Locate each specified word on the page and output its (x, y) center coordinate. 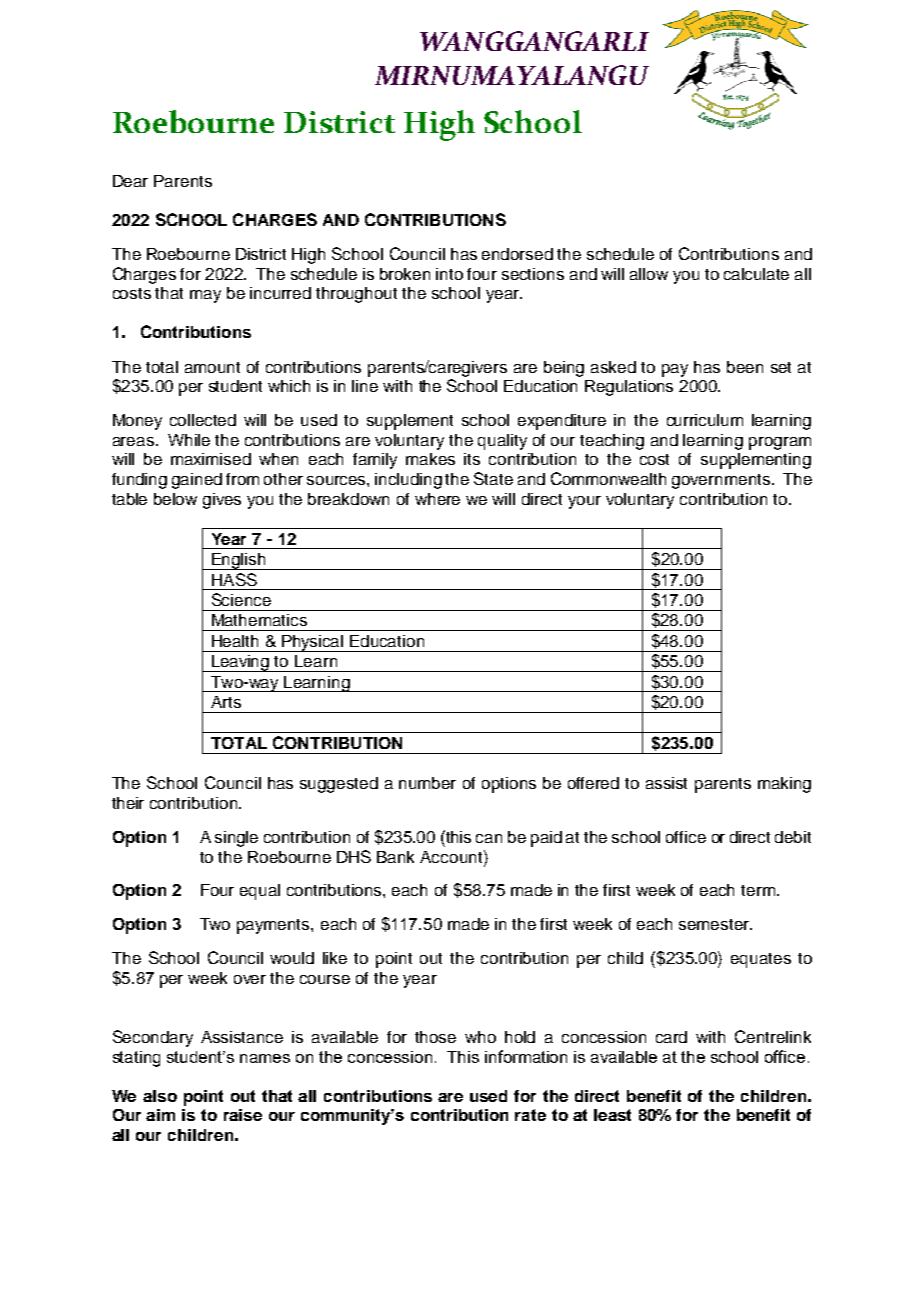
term (758, 890)
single (236, 839)
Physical (313, 643)
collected (203, 420)
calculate (756, 274)
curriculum (705, 420)
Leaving (241, 663)
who (480, 1037)
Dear (130, 181)
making (784, 785)
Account (452, 856)
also (160, 1096)
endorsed (517, 254)
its (472, 459)
